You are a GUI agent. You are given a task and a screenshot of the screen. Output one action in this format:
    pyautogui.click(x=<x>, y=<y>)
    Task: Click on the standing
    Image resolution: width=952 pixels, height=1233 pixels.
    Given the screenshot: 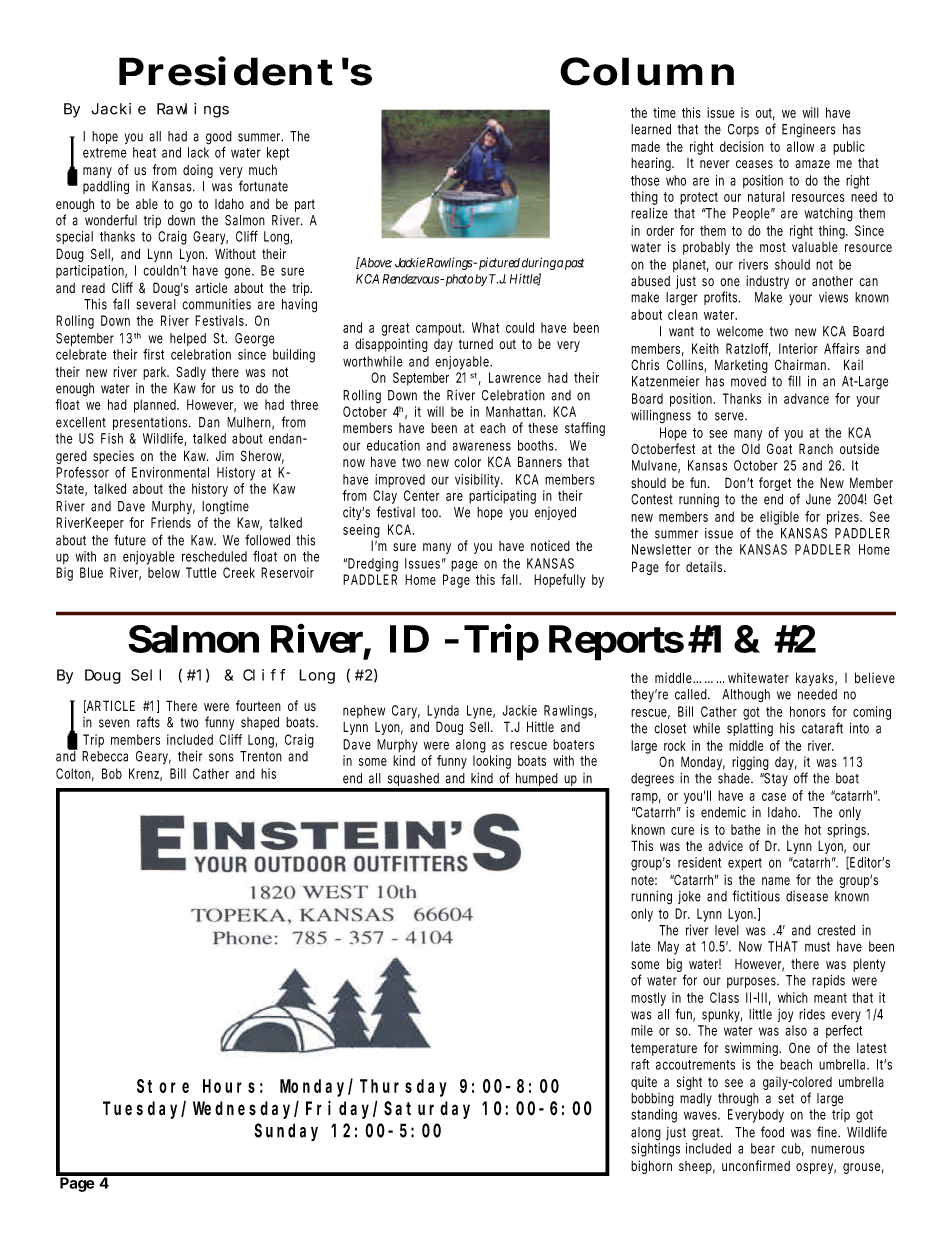 What is the action you would take?
    pyautogui.click(x=654, y=1116)
